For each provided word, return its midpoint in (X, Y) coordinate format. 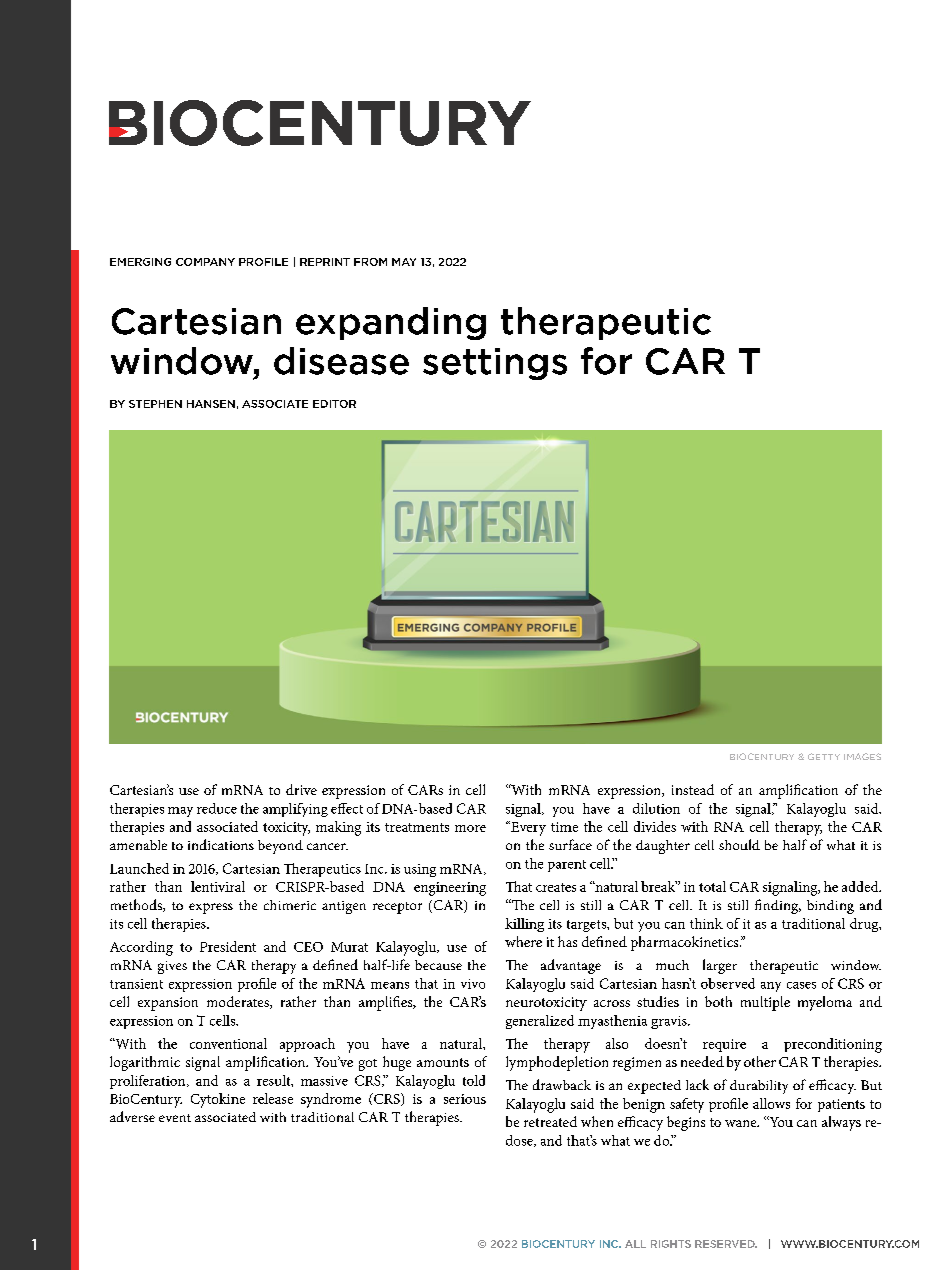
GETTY (824, 756)
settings (495, 364)
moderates (239, 1002)
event (175, 1118)
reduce (217, 808)
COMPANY (205, 262)
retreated (550, 1121)
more (470, 828)
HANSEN (211, 404)
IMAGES (862, 756)
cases (801, 985)
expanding (391, 323)
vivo (473, 984)
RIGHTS (671, 1244)
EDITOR (334, 404)
